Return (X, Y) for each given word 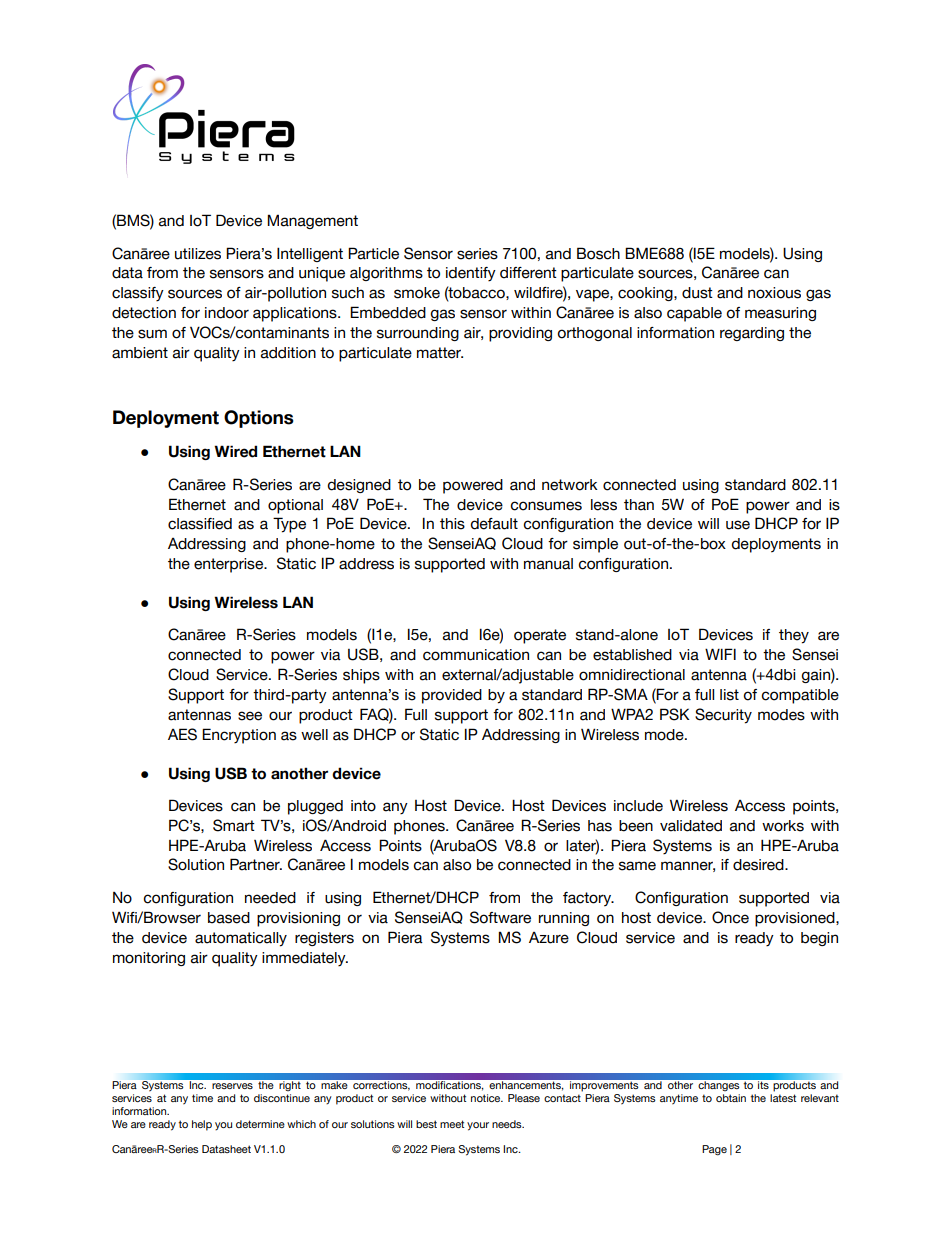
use (738, 525)
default (494, 524)
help (202, 1125)
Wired (235, 451)
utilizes (198, 254)
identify (471, 274)
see (250, 716)
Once (730, 917)
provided (452, 696)
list (729, 695)
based (229, 918)
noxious (774, 293)
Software (500, 917)
